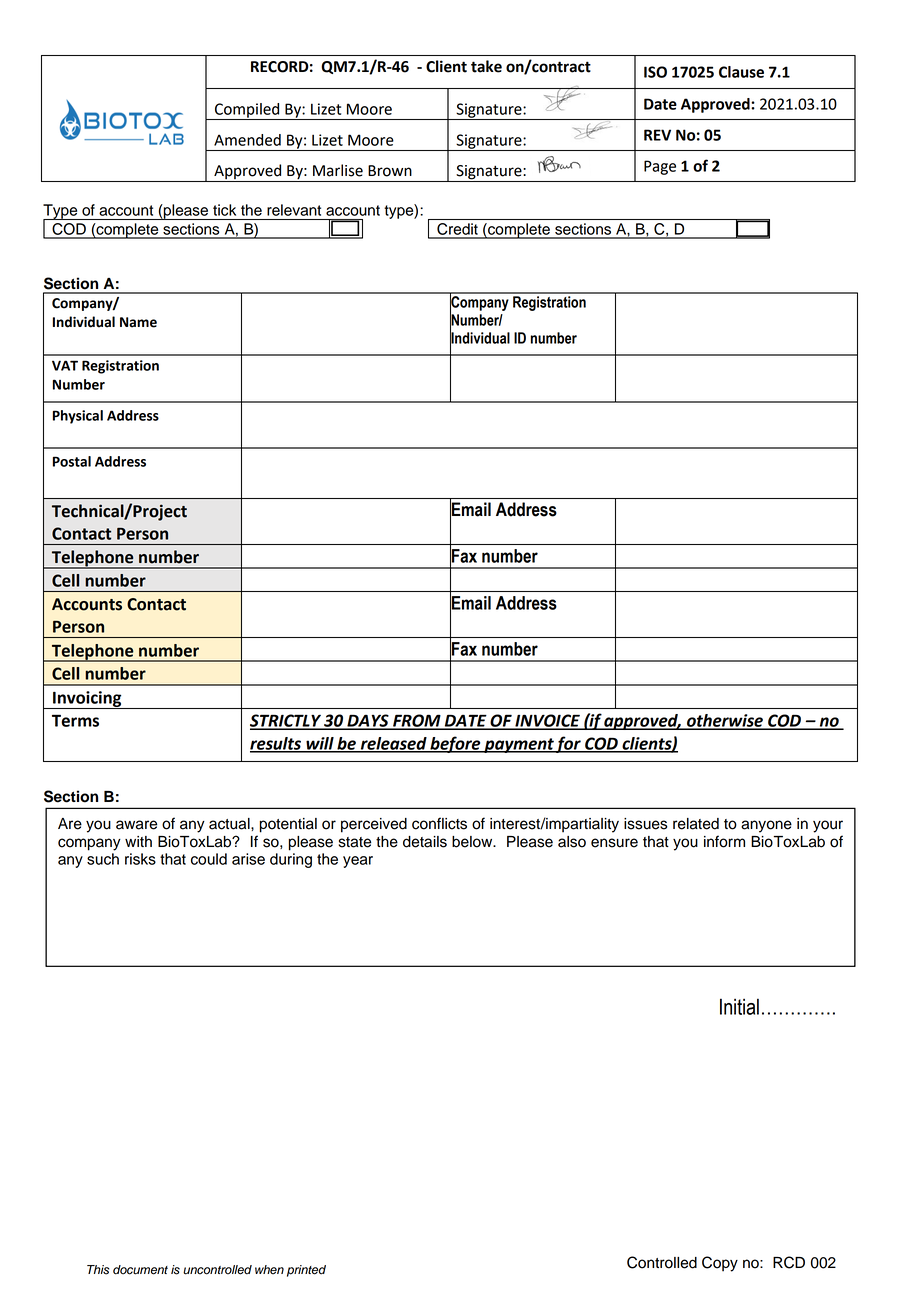  Describe the element at coordinates (741, 72) in the image. I see `Clause` at that location.
